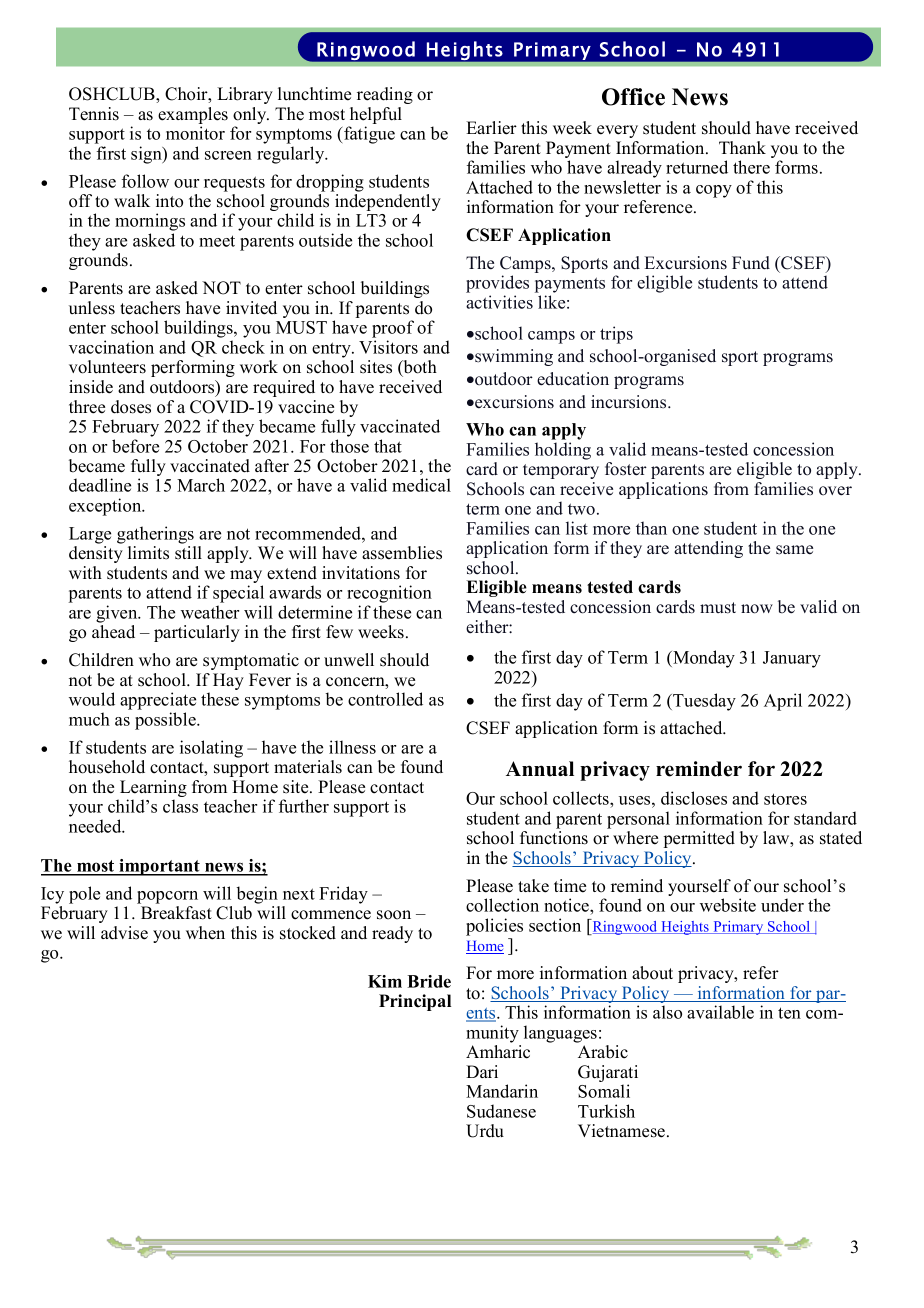 The height and width of the image is (1308, 924). Describe the element at coordinates (513, 357) in the image. I see `swimming` at that location.
